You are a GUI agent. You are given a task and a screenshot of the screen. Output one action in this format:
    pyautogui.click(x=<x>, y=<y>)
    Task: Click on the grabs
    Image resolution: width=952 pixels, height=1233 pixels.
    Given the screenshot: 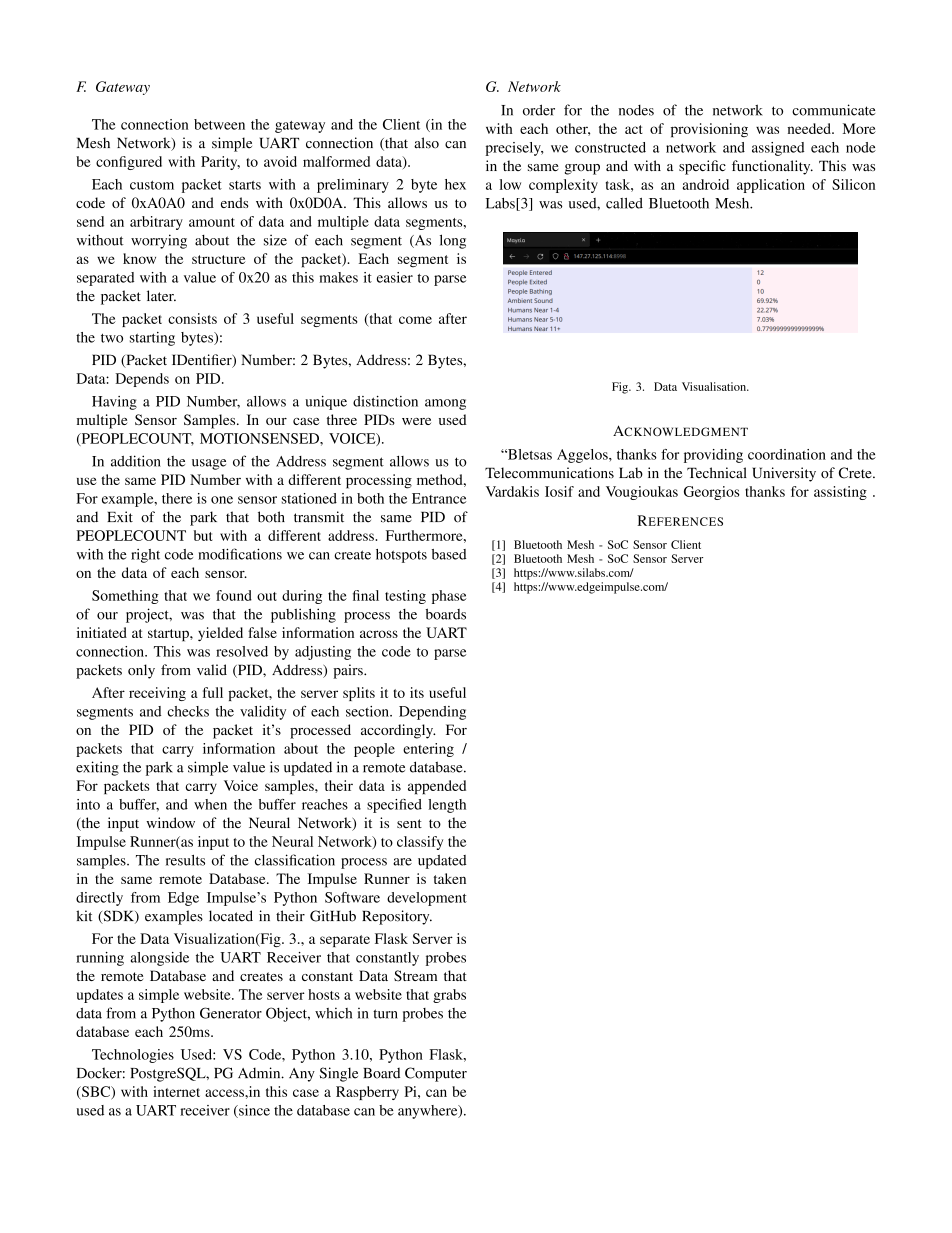 What is the action you would take?
    pyautogui.click(x=449, y=996)
